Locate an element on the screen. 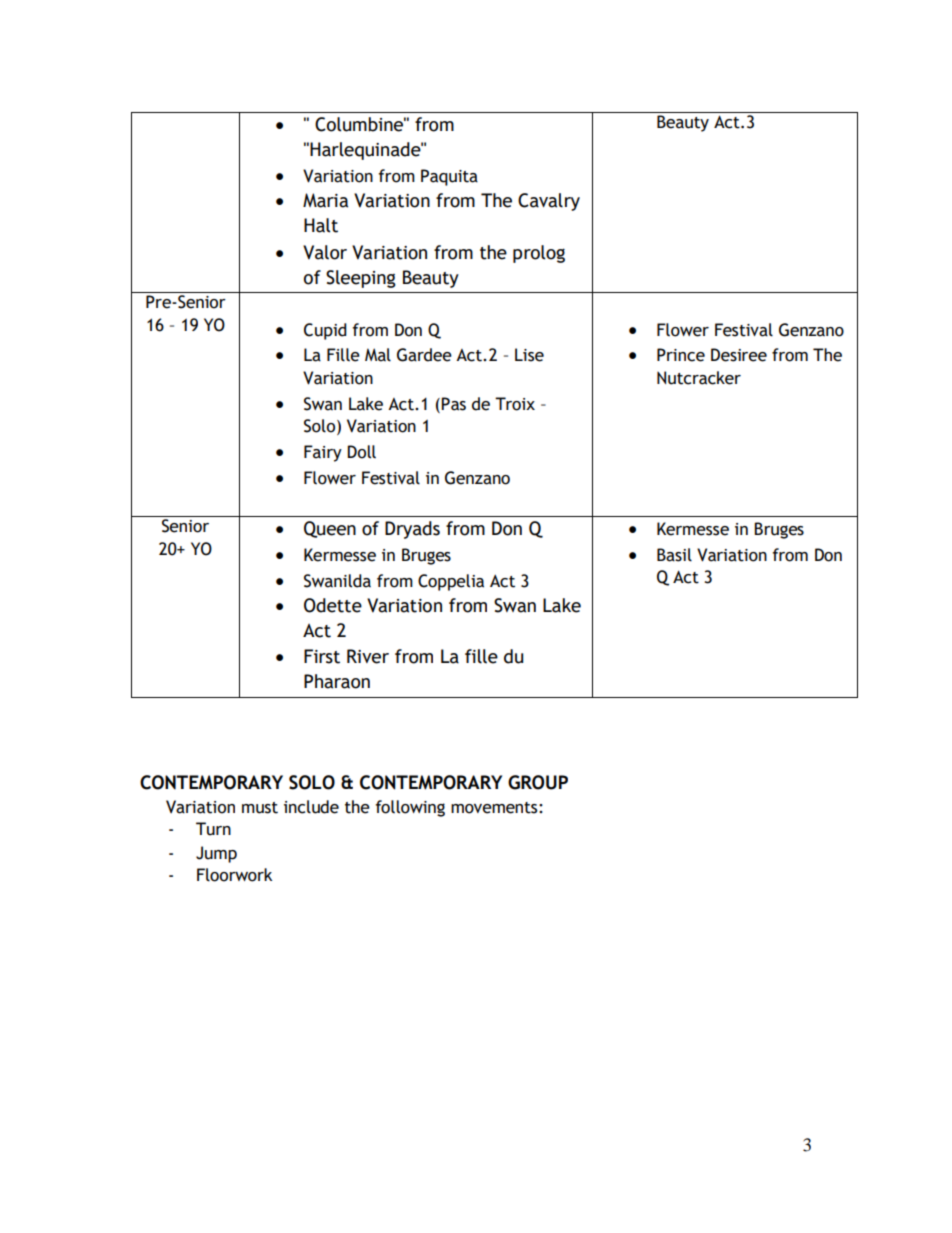 The height and width of the screenshot is (1233, 952). GROUP is located at coordinates (538, 782).
